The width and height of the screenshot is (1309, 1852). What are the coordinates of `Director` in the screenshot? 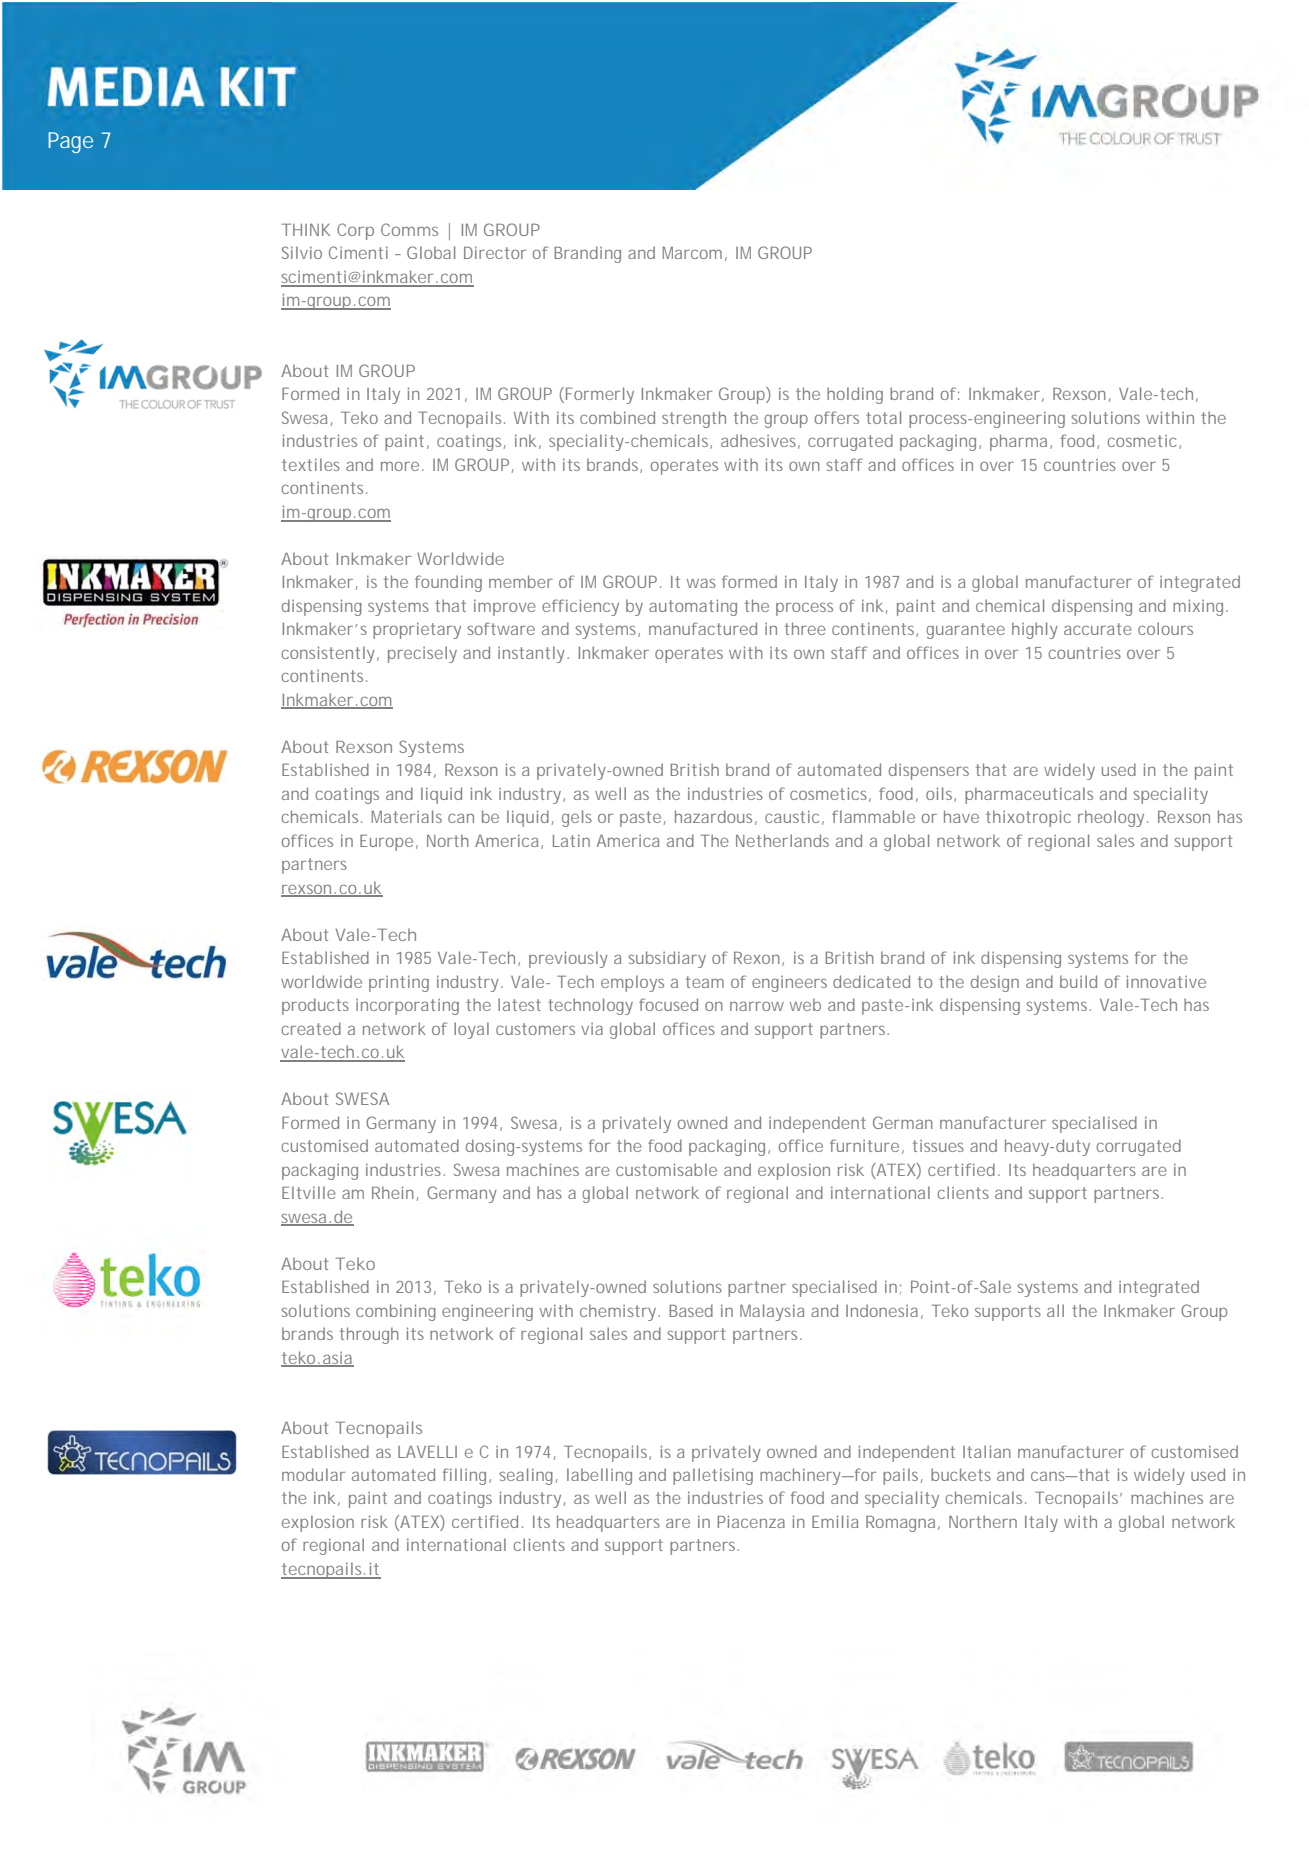 It's located at (495, 252).
